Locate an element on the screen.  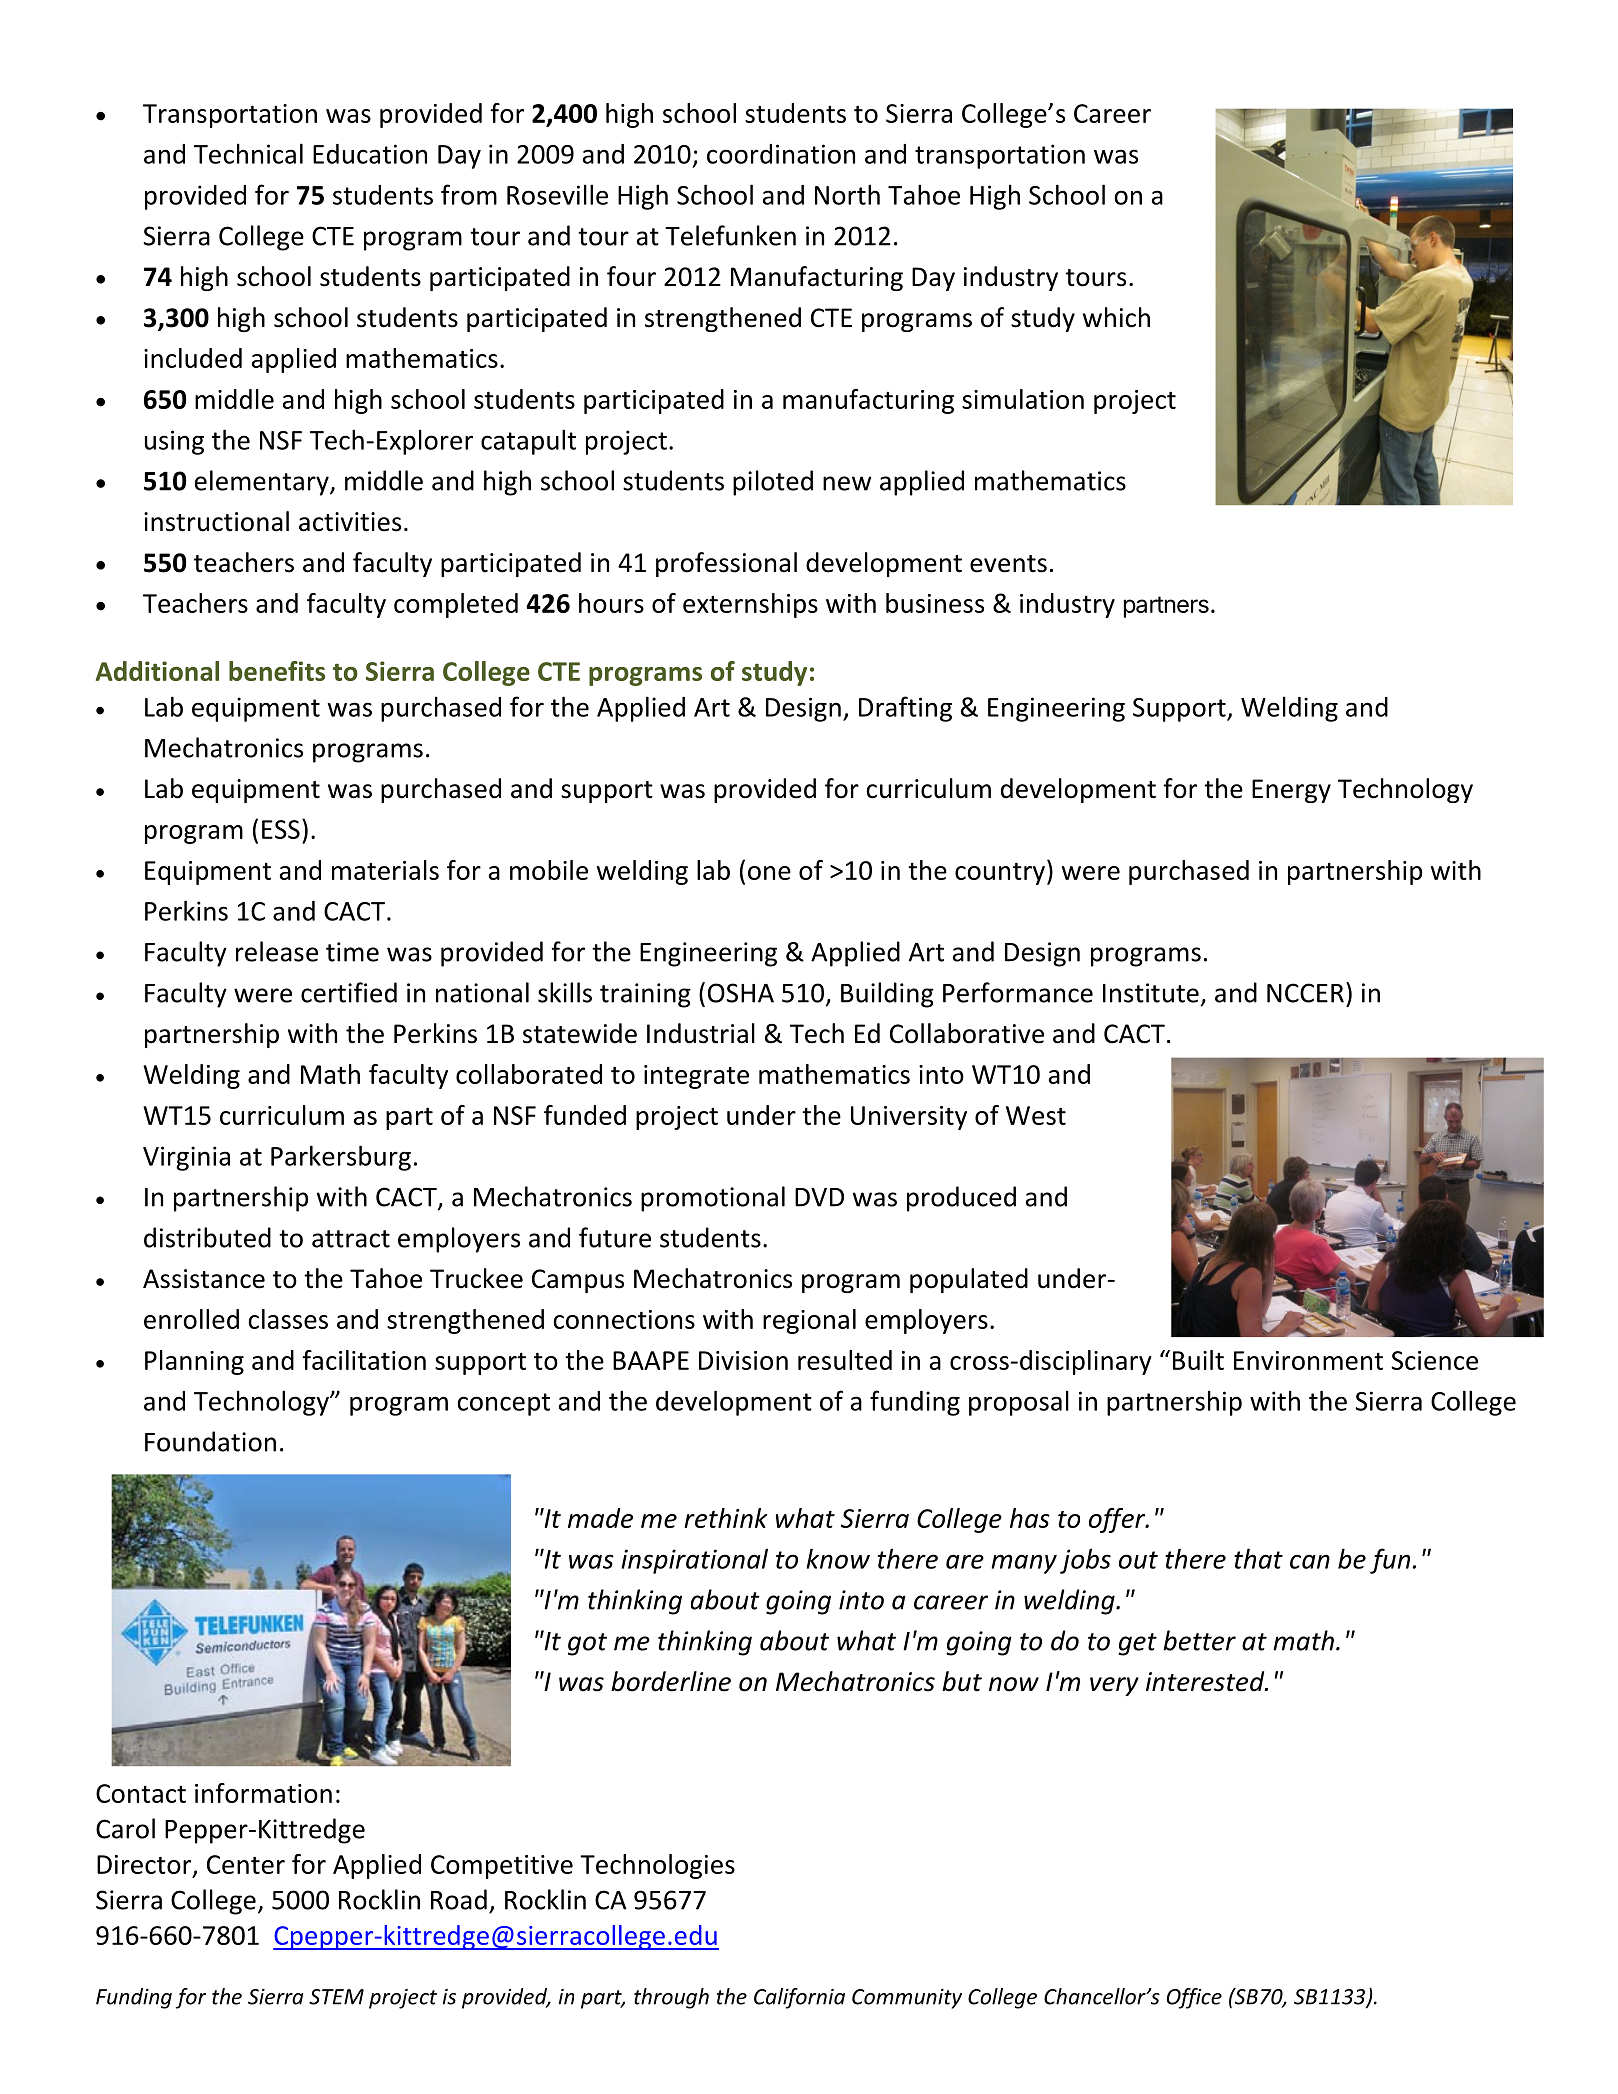
STEM is located at coordinates (336, 1997).
